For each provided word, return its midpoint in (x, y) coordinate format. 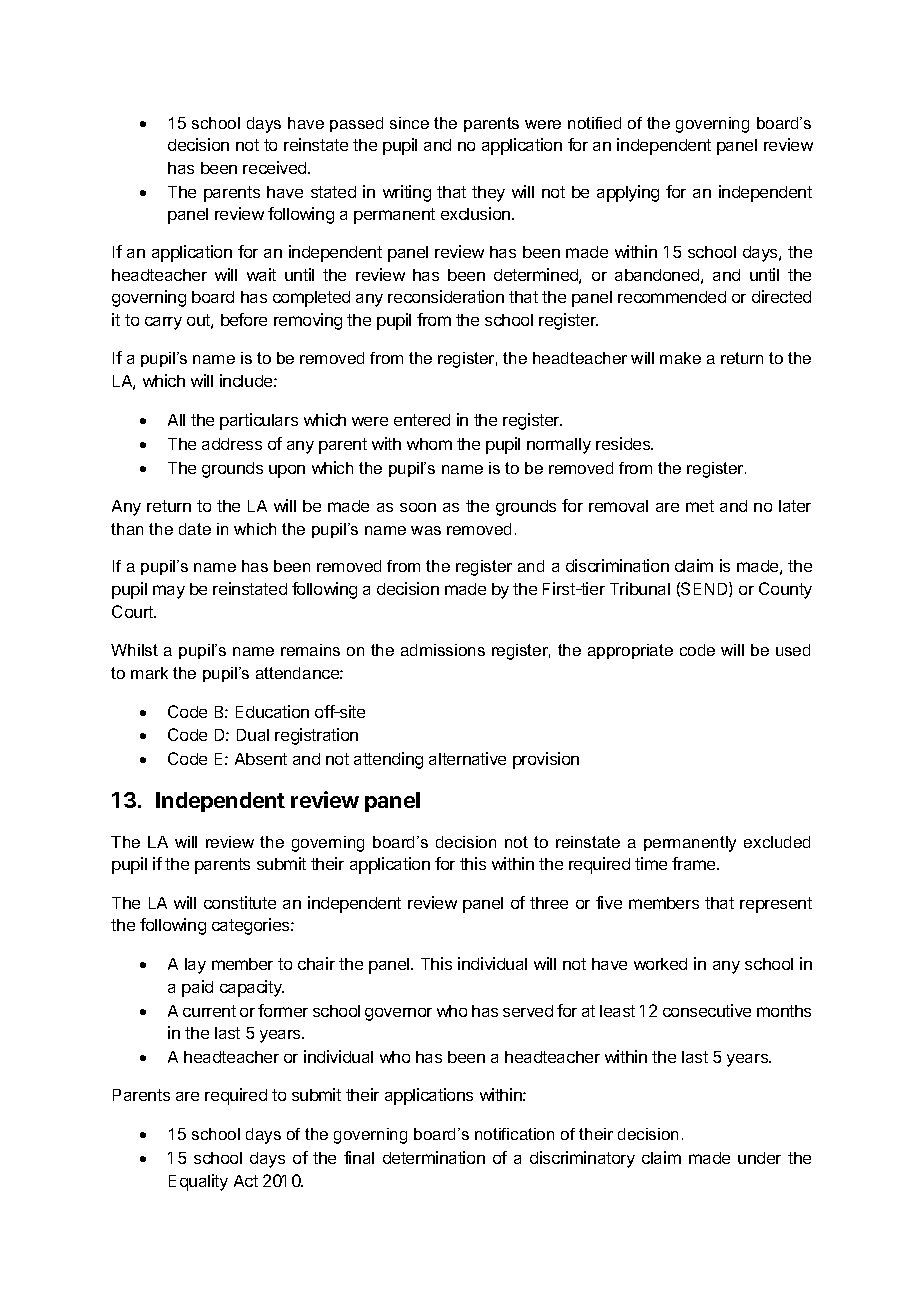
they (488, 194)
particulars (259, 421)
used (793, 650)
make (680, 358)
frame (695, 863)
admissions (443, 650)
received (276, 167)
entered (422, 420)
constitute (240, 902)
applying (628, 193)
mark (149, 673)
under (759, 1158)
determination (434, 1157)
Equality (198, 1182)
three (549, 903)
